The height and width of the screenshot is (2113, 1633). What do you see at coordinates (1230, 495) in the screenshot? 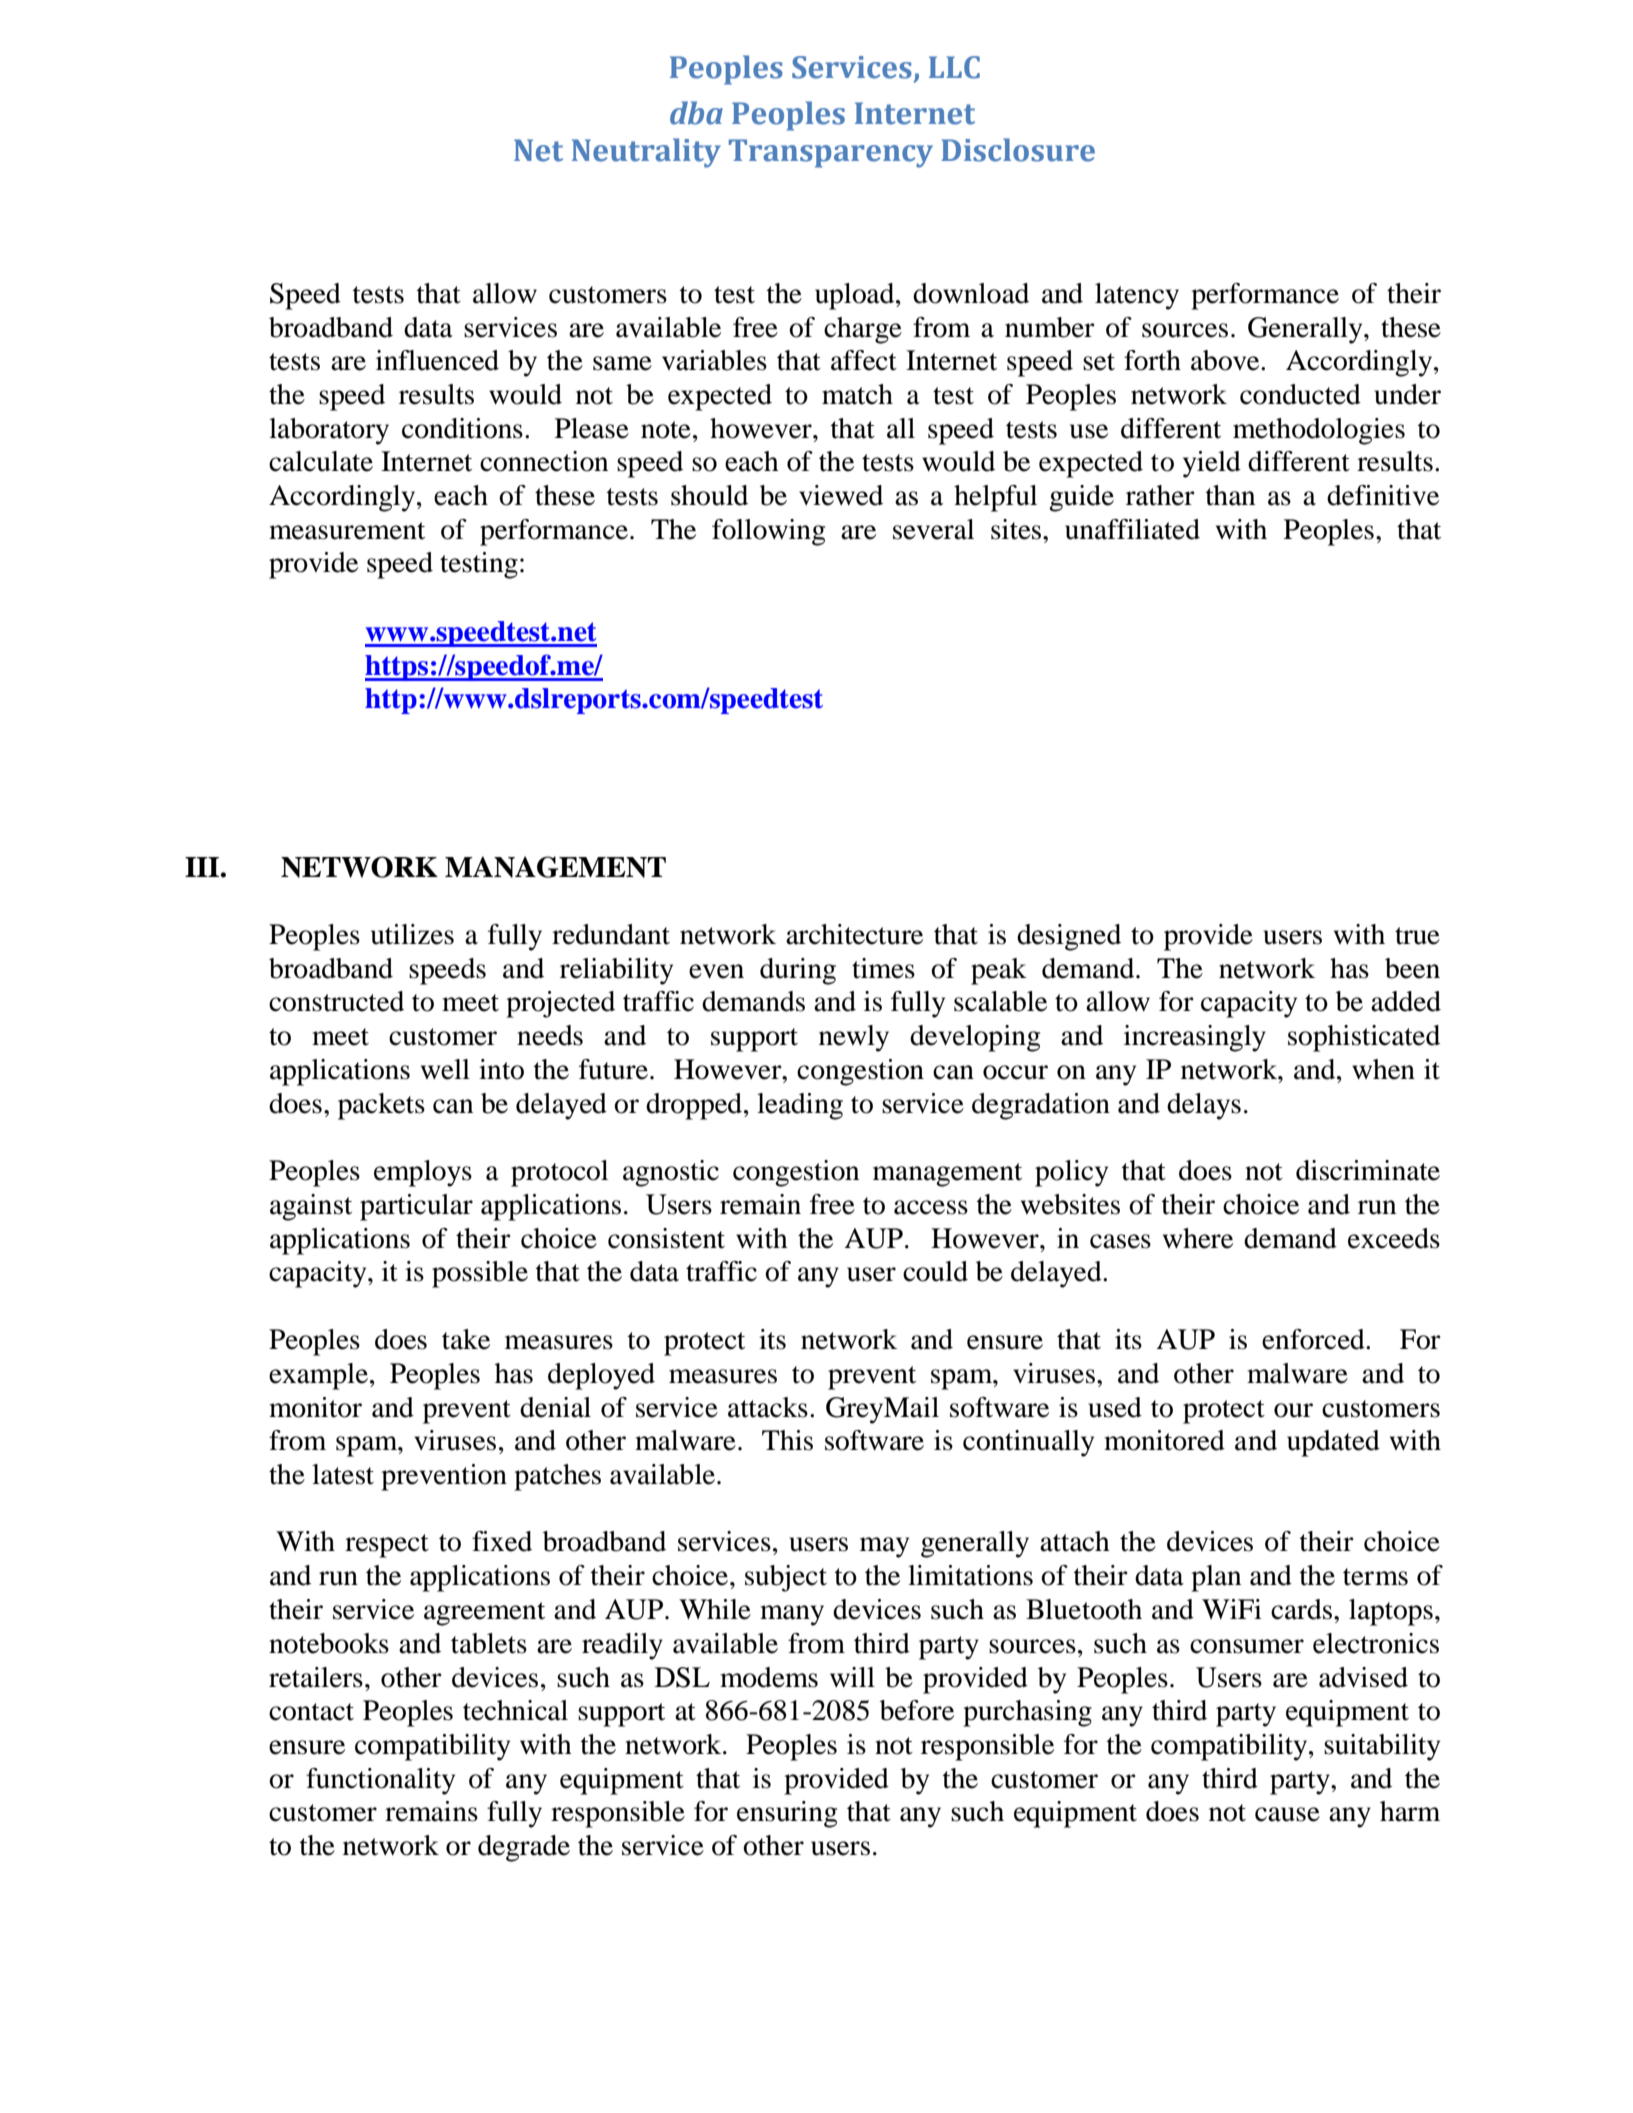
I see `than` at bounding box center [1230, 495].
